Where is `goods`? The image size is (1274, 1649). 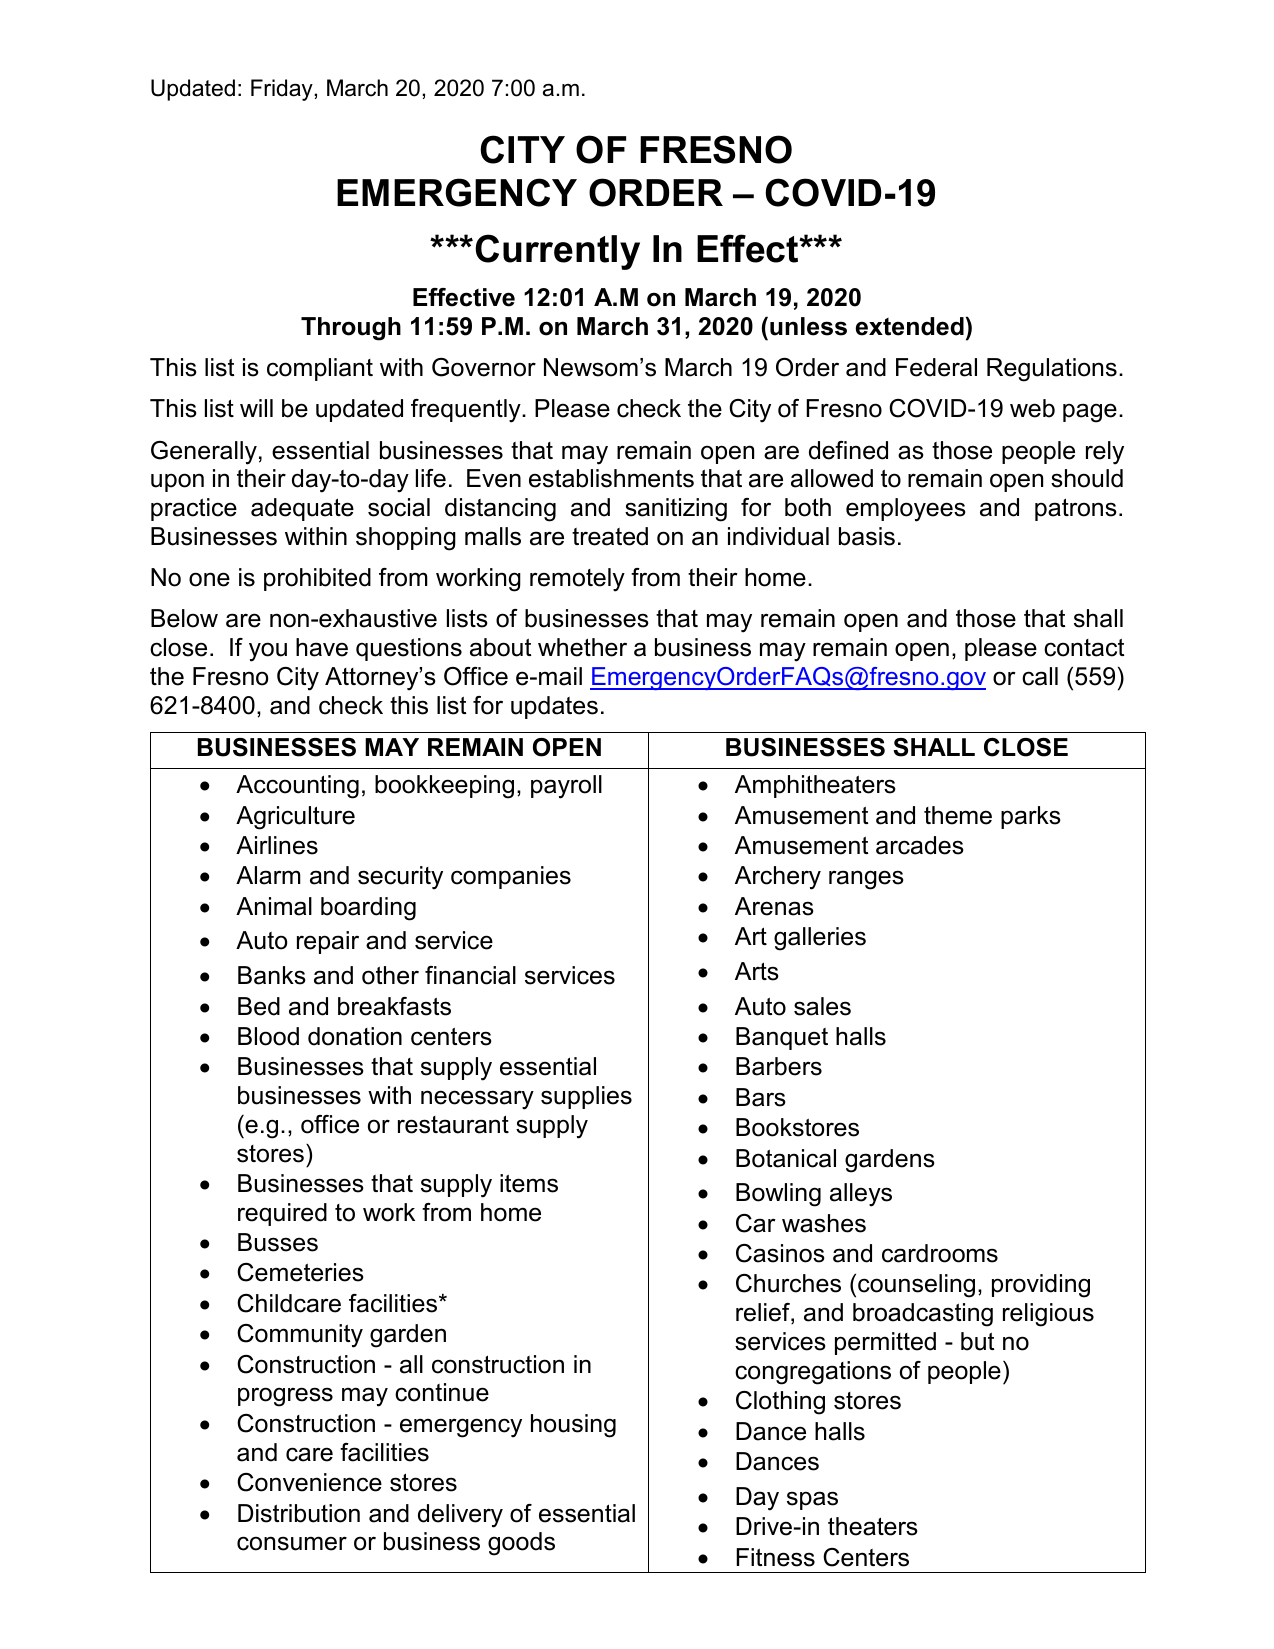 goods is located at coordinates (521, 1544).
